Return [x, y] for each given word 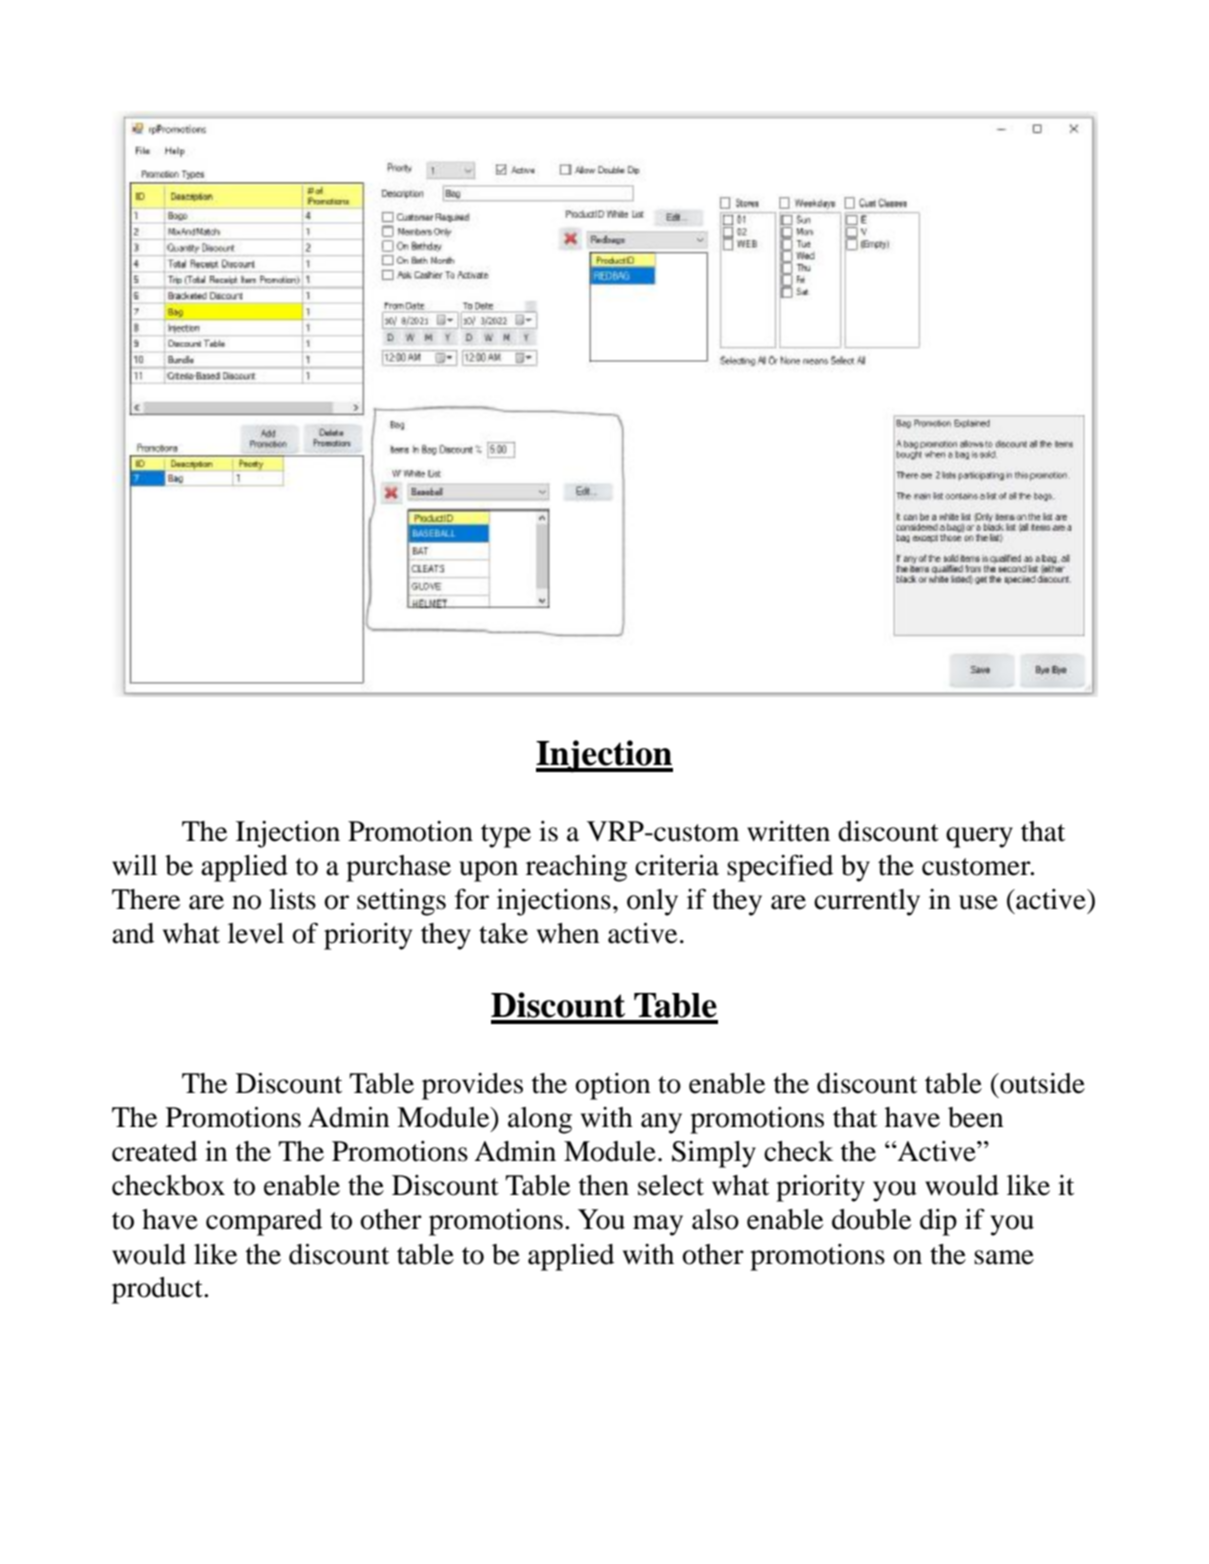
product [158, 1290]
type [506, 836]
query [979, 837]
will [134, 865]
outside [1041, 1083]
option [613, 1086]
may [658, 1225]
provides [472, 1086]
